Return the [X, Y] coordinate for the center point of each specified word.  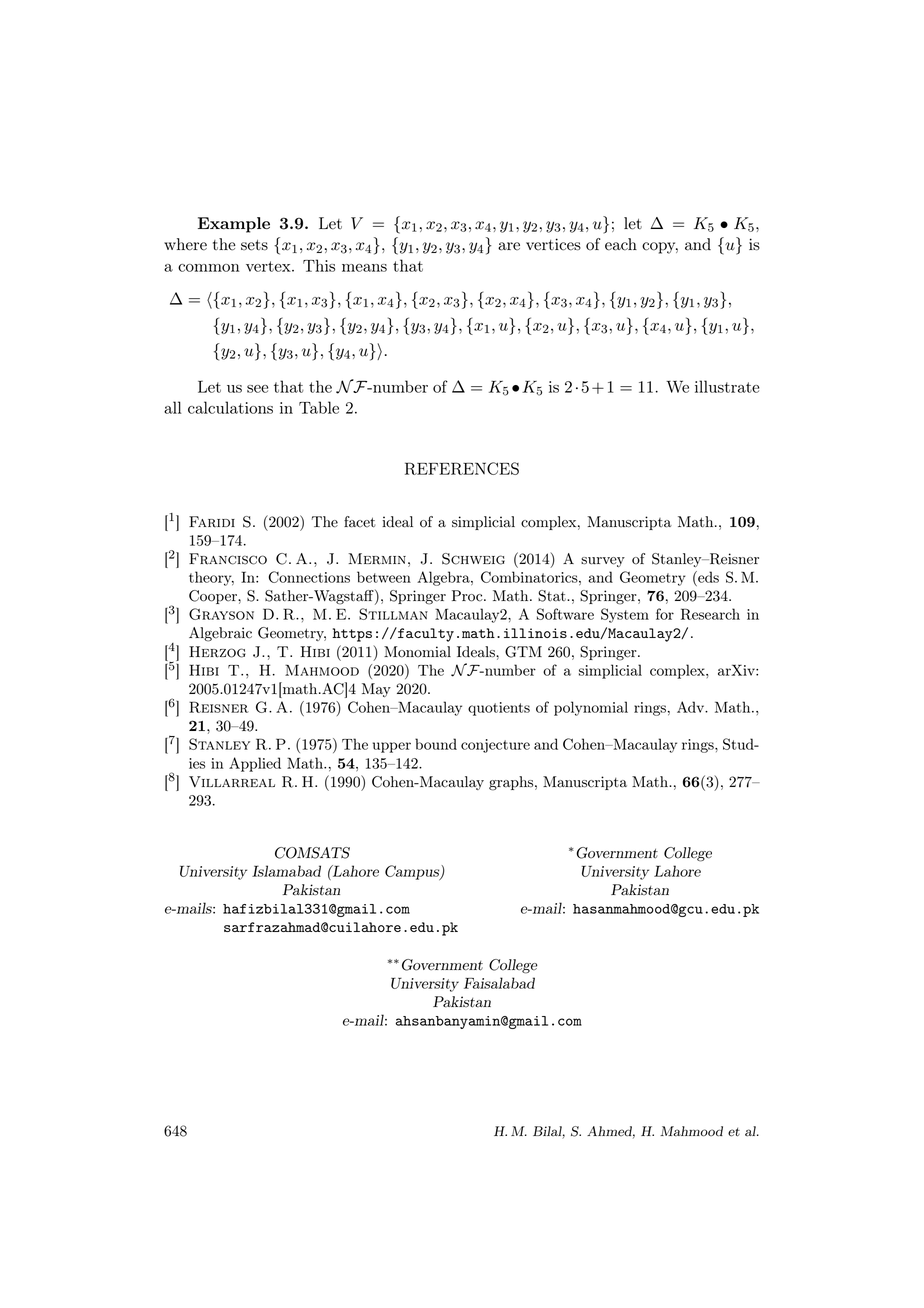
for [665, 614]
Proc [468, 596]
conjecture [495, 746]
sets [254, 245]
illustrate [727, 386]
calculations [230, 407]
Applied [255, 764]
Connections [309, 577]
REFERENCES [462, 468]
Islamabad [286, 871]
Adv [692, 707]
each [621, 244]
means [364, 268]
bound [436, 744]
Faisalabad [499, 983]
